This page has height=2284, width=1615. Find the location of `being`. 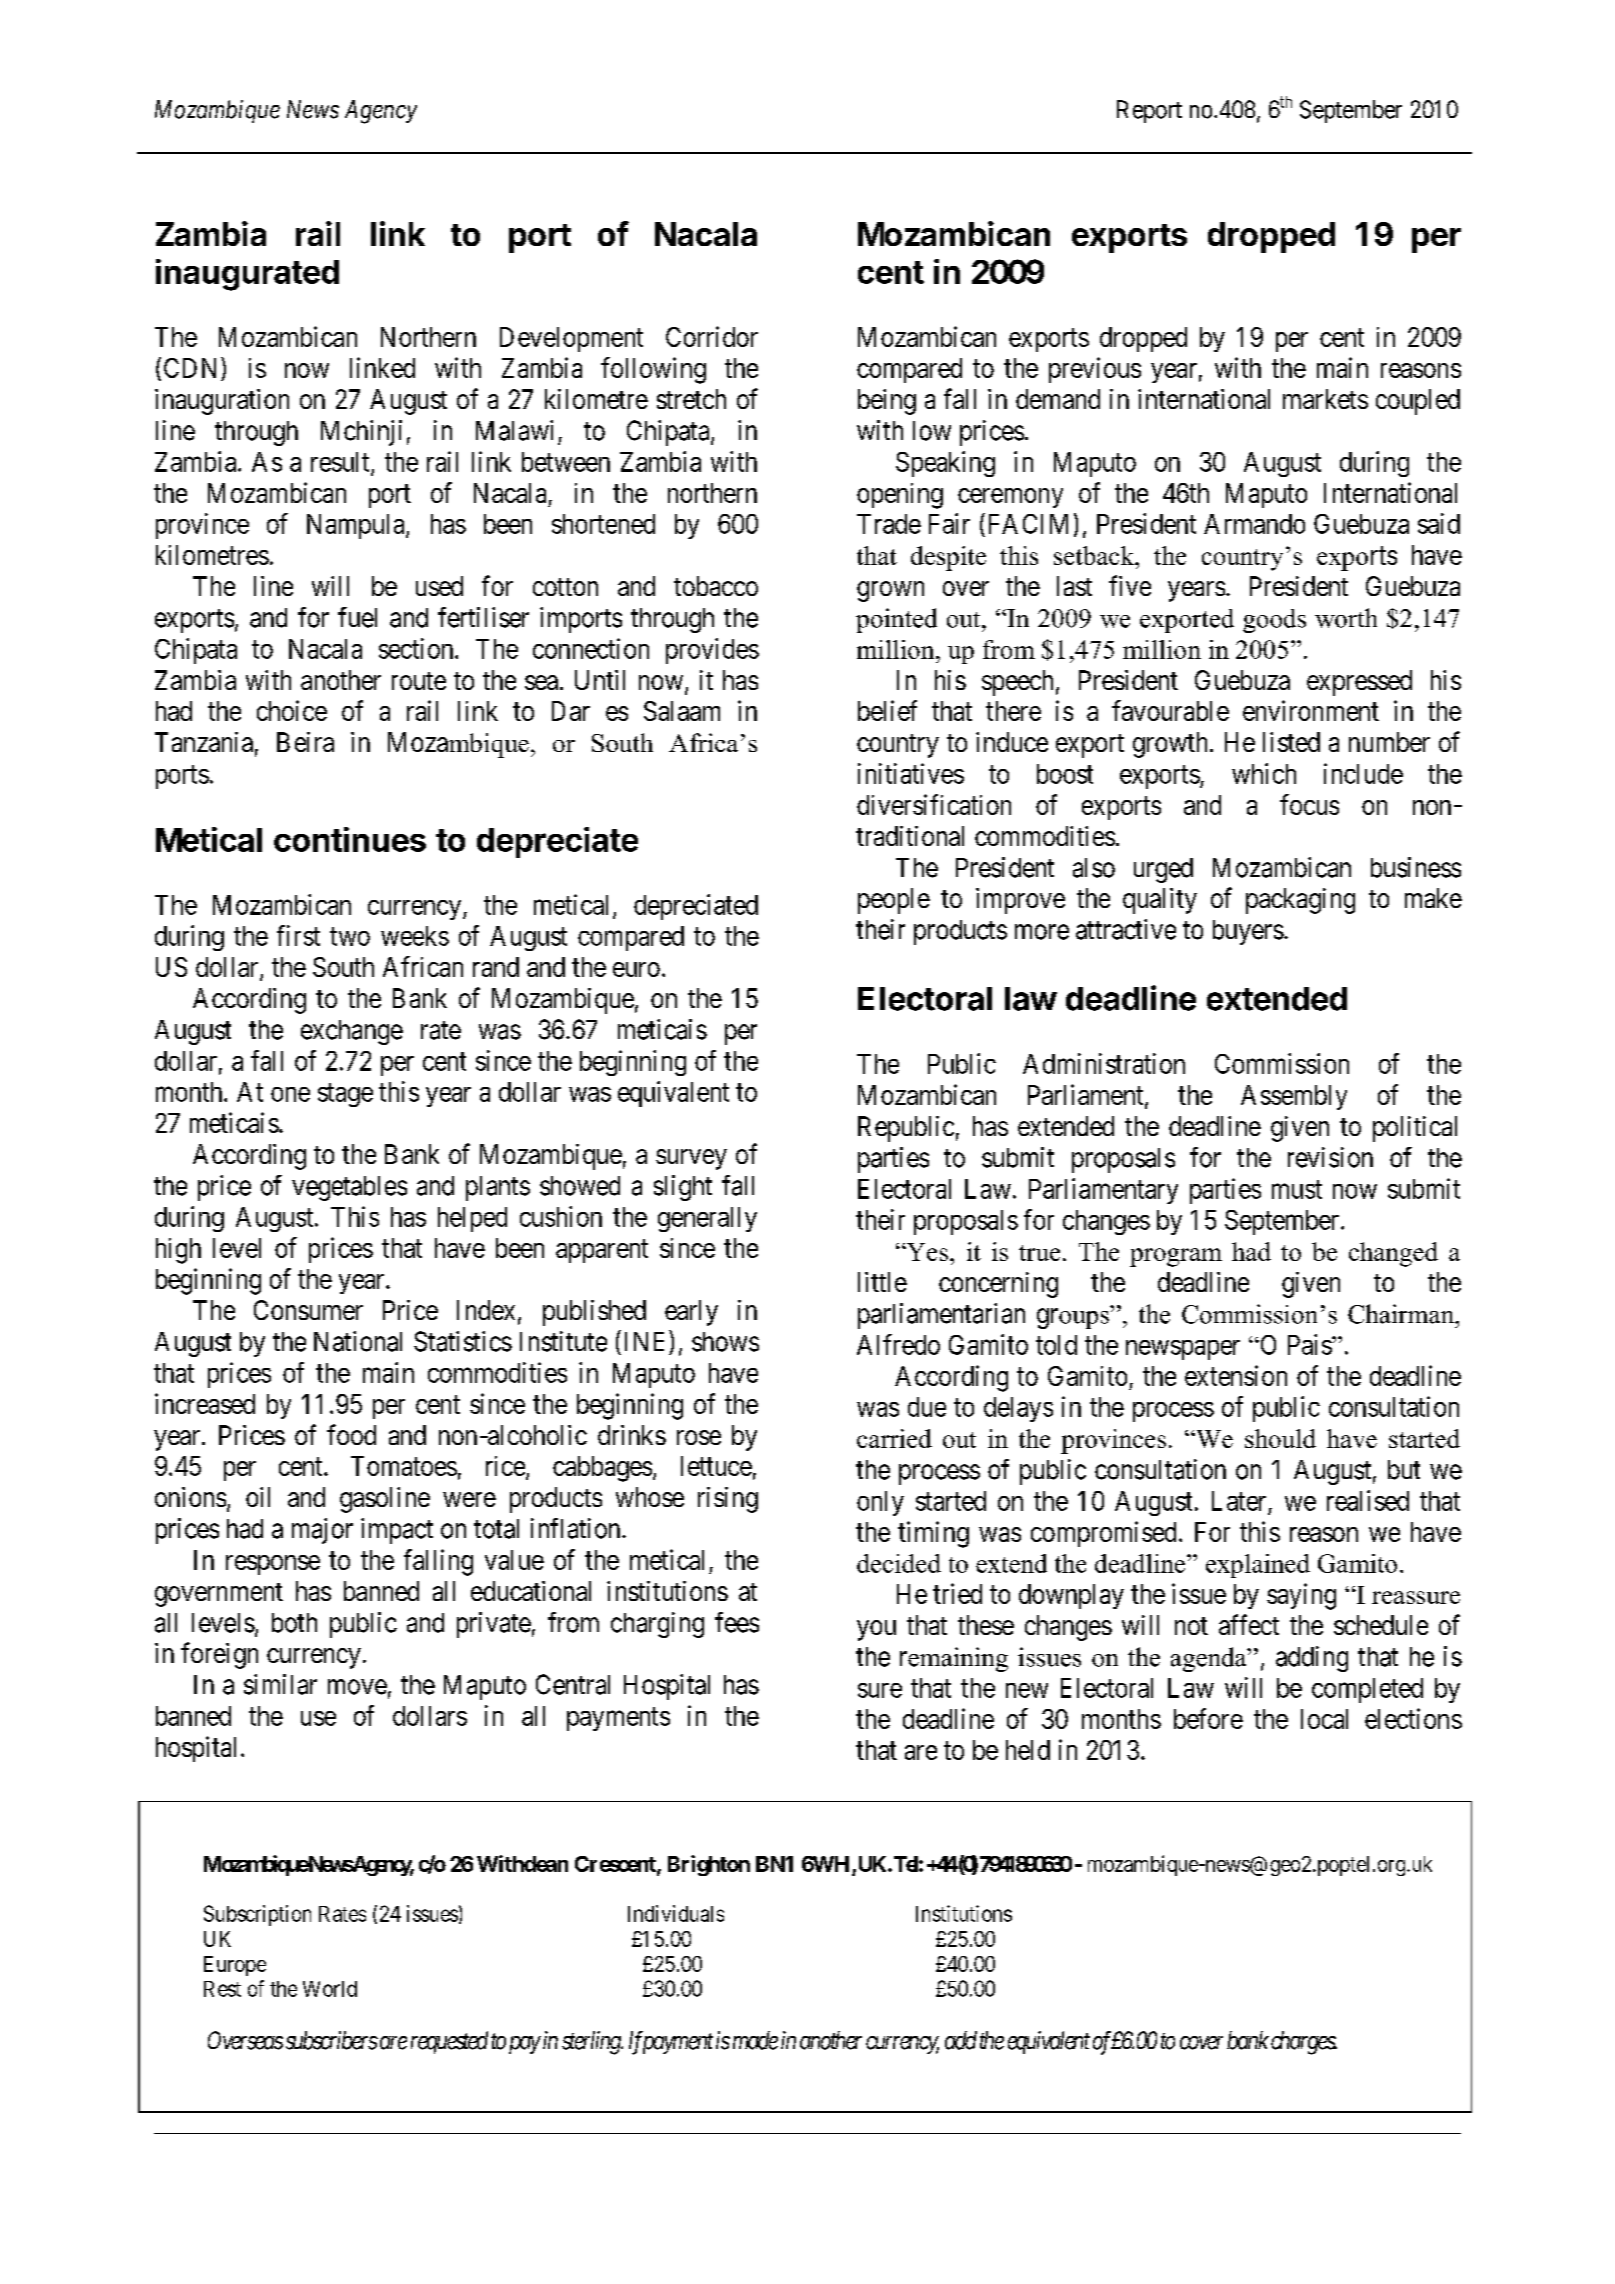

being is located at coordinates (887, 402).
